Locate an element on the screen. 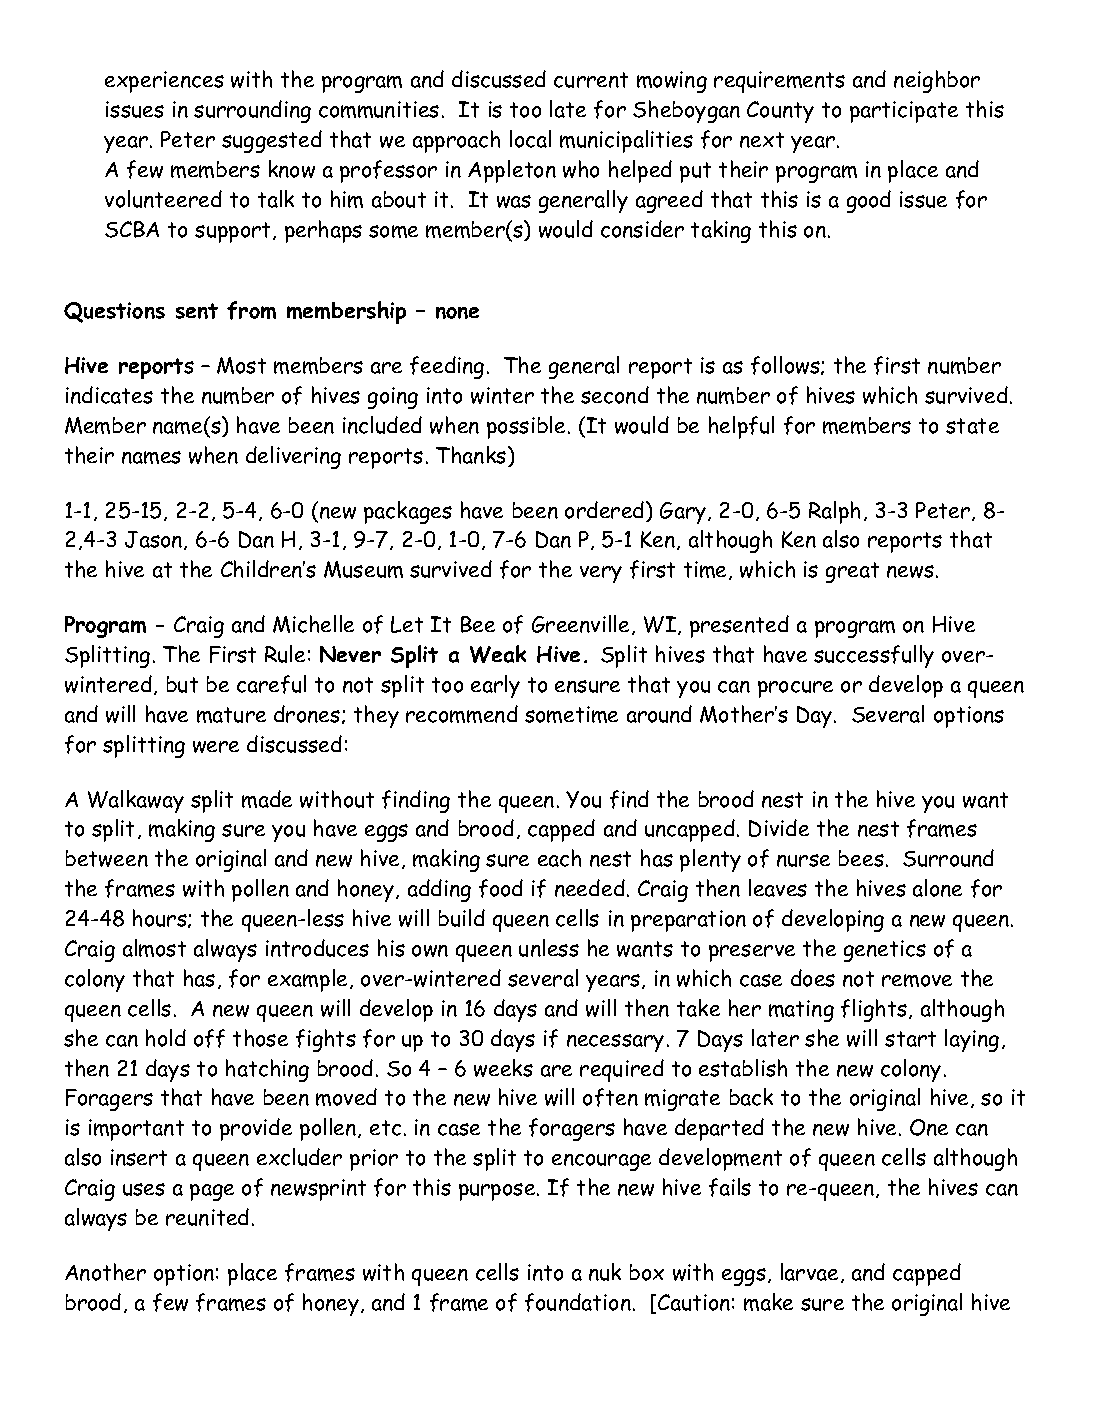  off is located at coordinates (209, 1038).
